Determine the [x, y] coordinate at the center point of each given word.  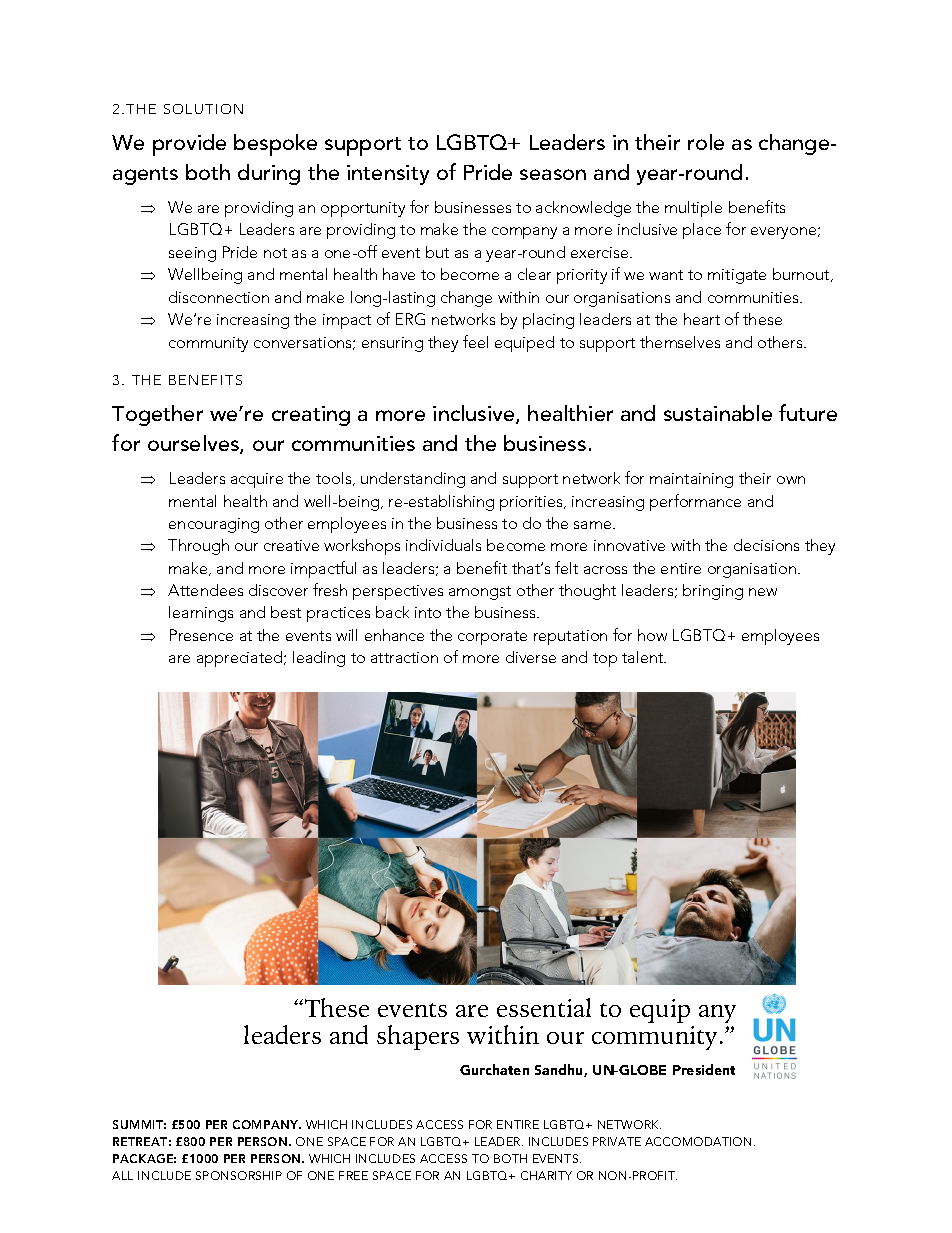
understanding [413, 480]
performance [695, 502]
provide [189, 145]
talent [644, 657]
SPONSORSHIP [239, 1175]
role [706, 142]
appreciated [241, 659]
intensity [388, 175]
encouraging [214, 525]
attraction [404, 657]
